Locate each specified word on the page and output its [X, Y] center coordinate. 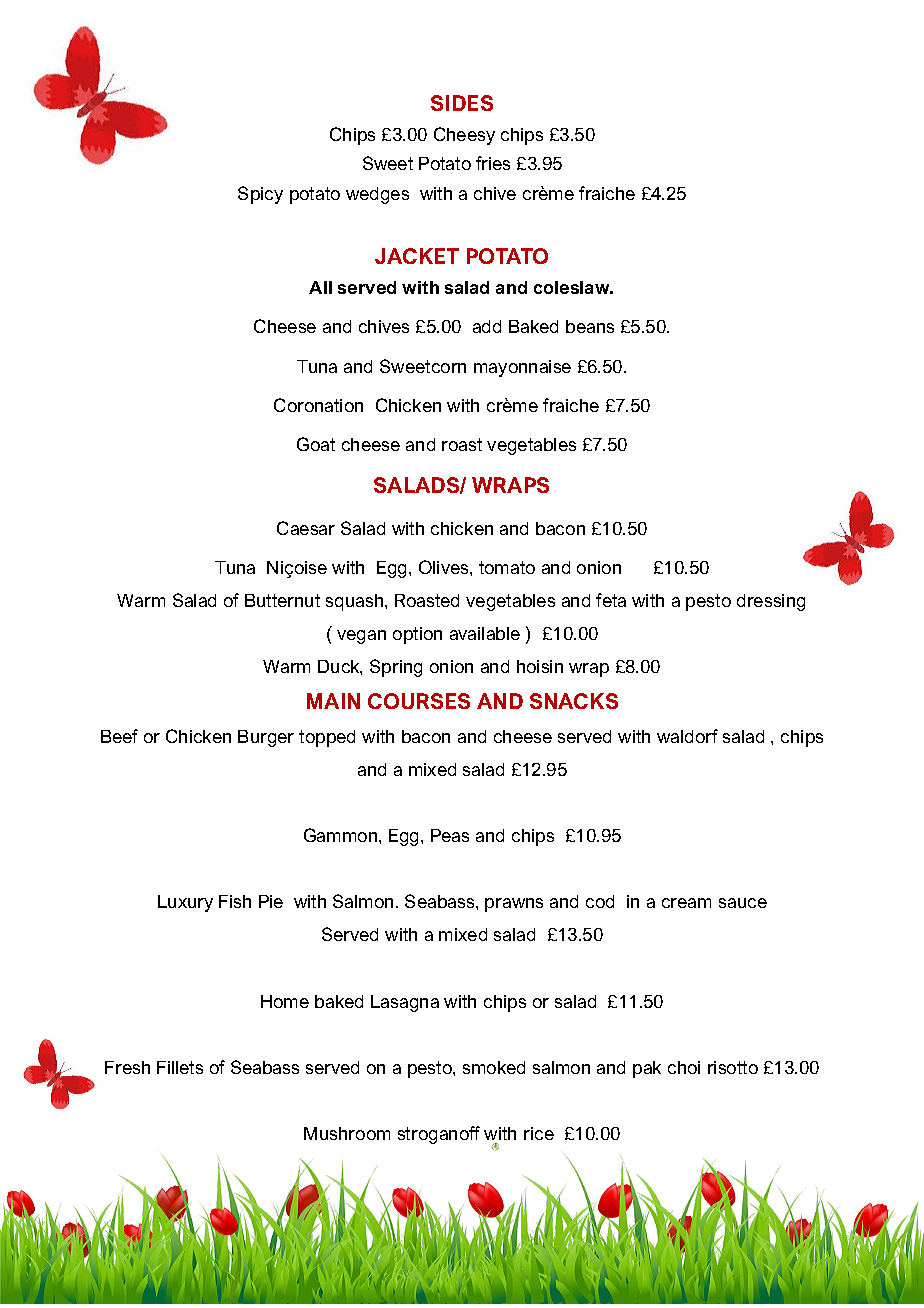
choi [684, 1067]
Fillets [180, 1067]
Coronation [318, 405]
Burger [266, 738]
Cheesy [464, 136]
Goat [316, 444]
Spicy [260, 195]
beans [590, 326]
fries [493, 163]
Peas [450, 835]
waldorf [687, 736]
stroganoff [439, 1135]
